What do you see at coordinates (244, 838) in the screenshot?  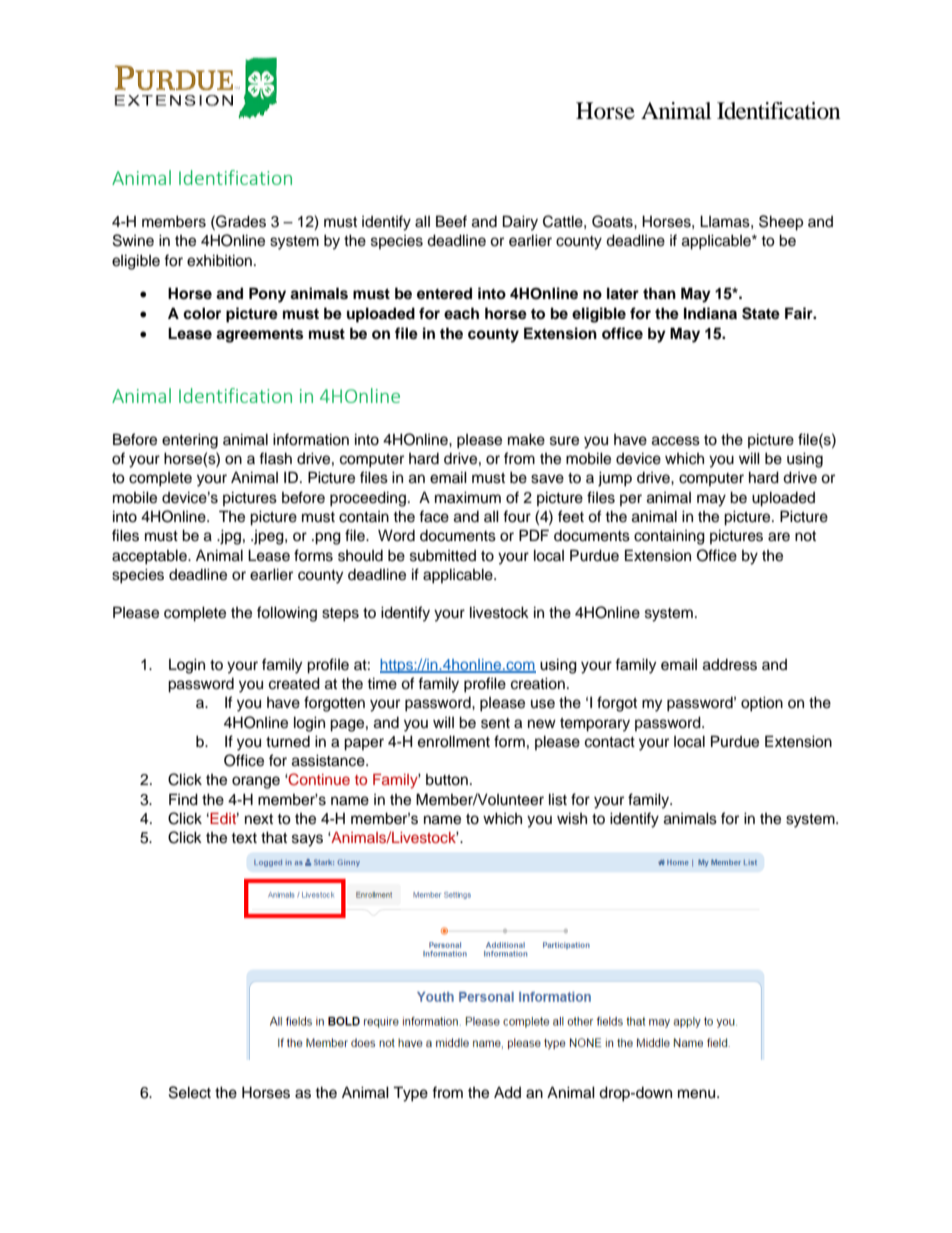 I see `text` at bounding box center [244, 838].
